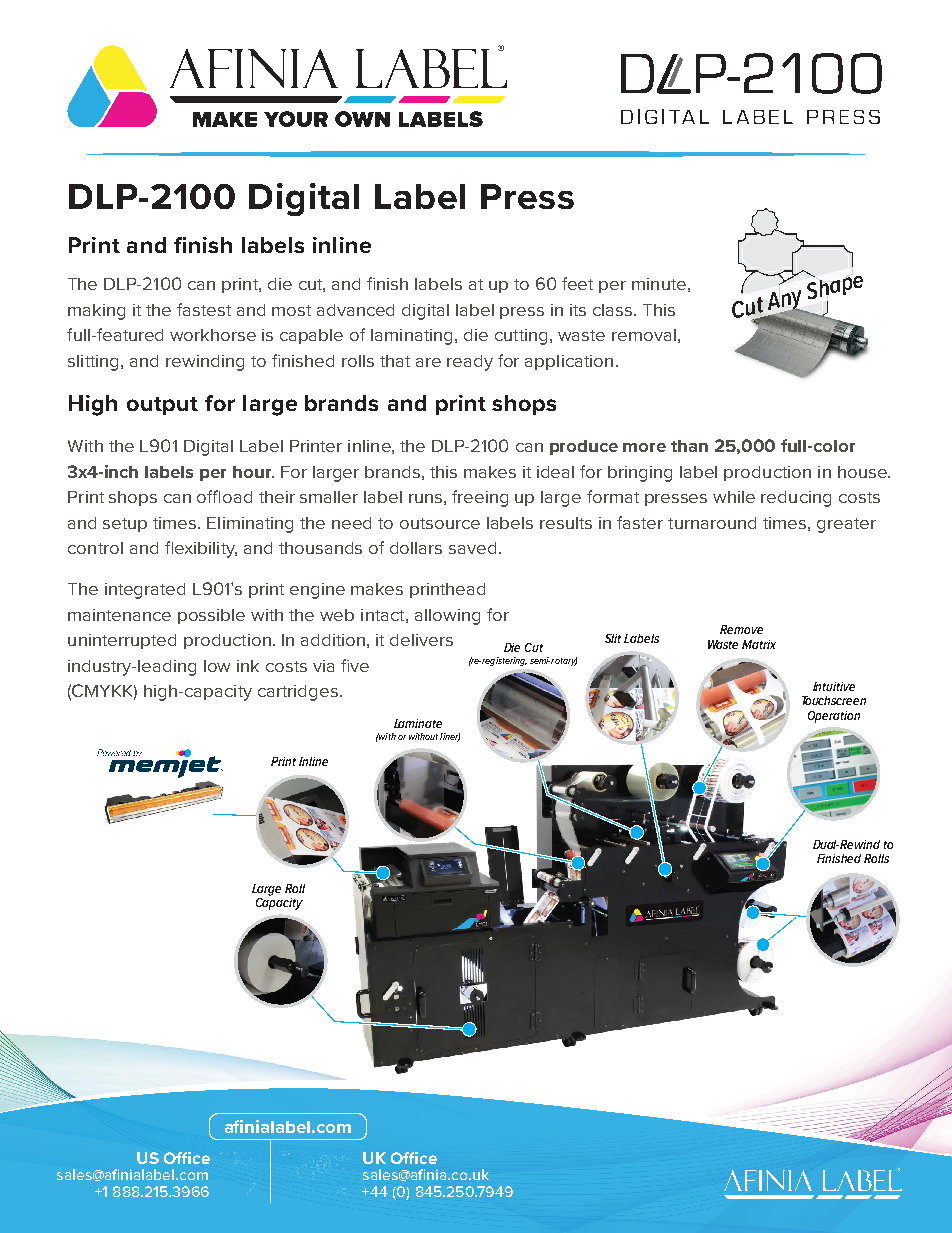 This screenshot has height=1233, width=952. I want to click on produce, so click(584, 447).
